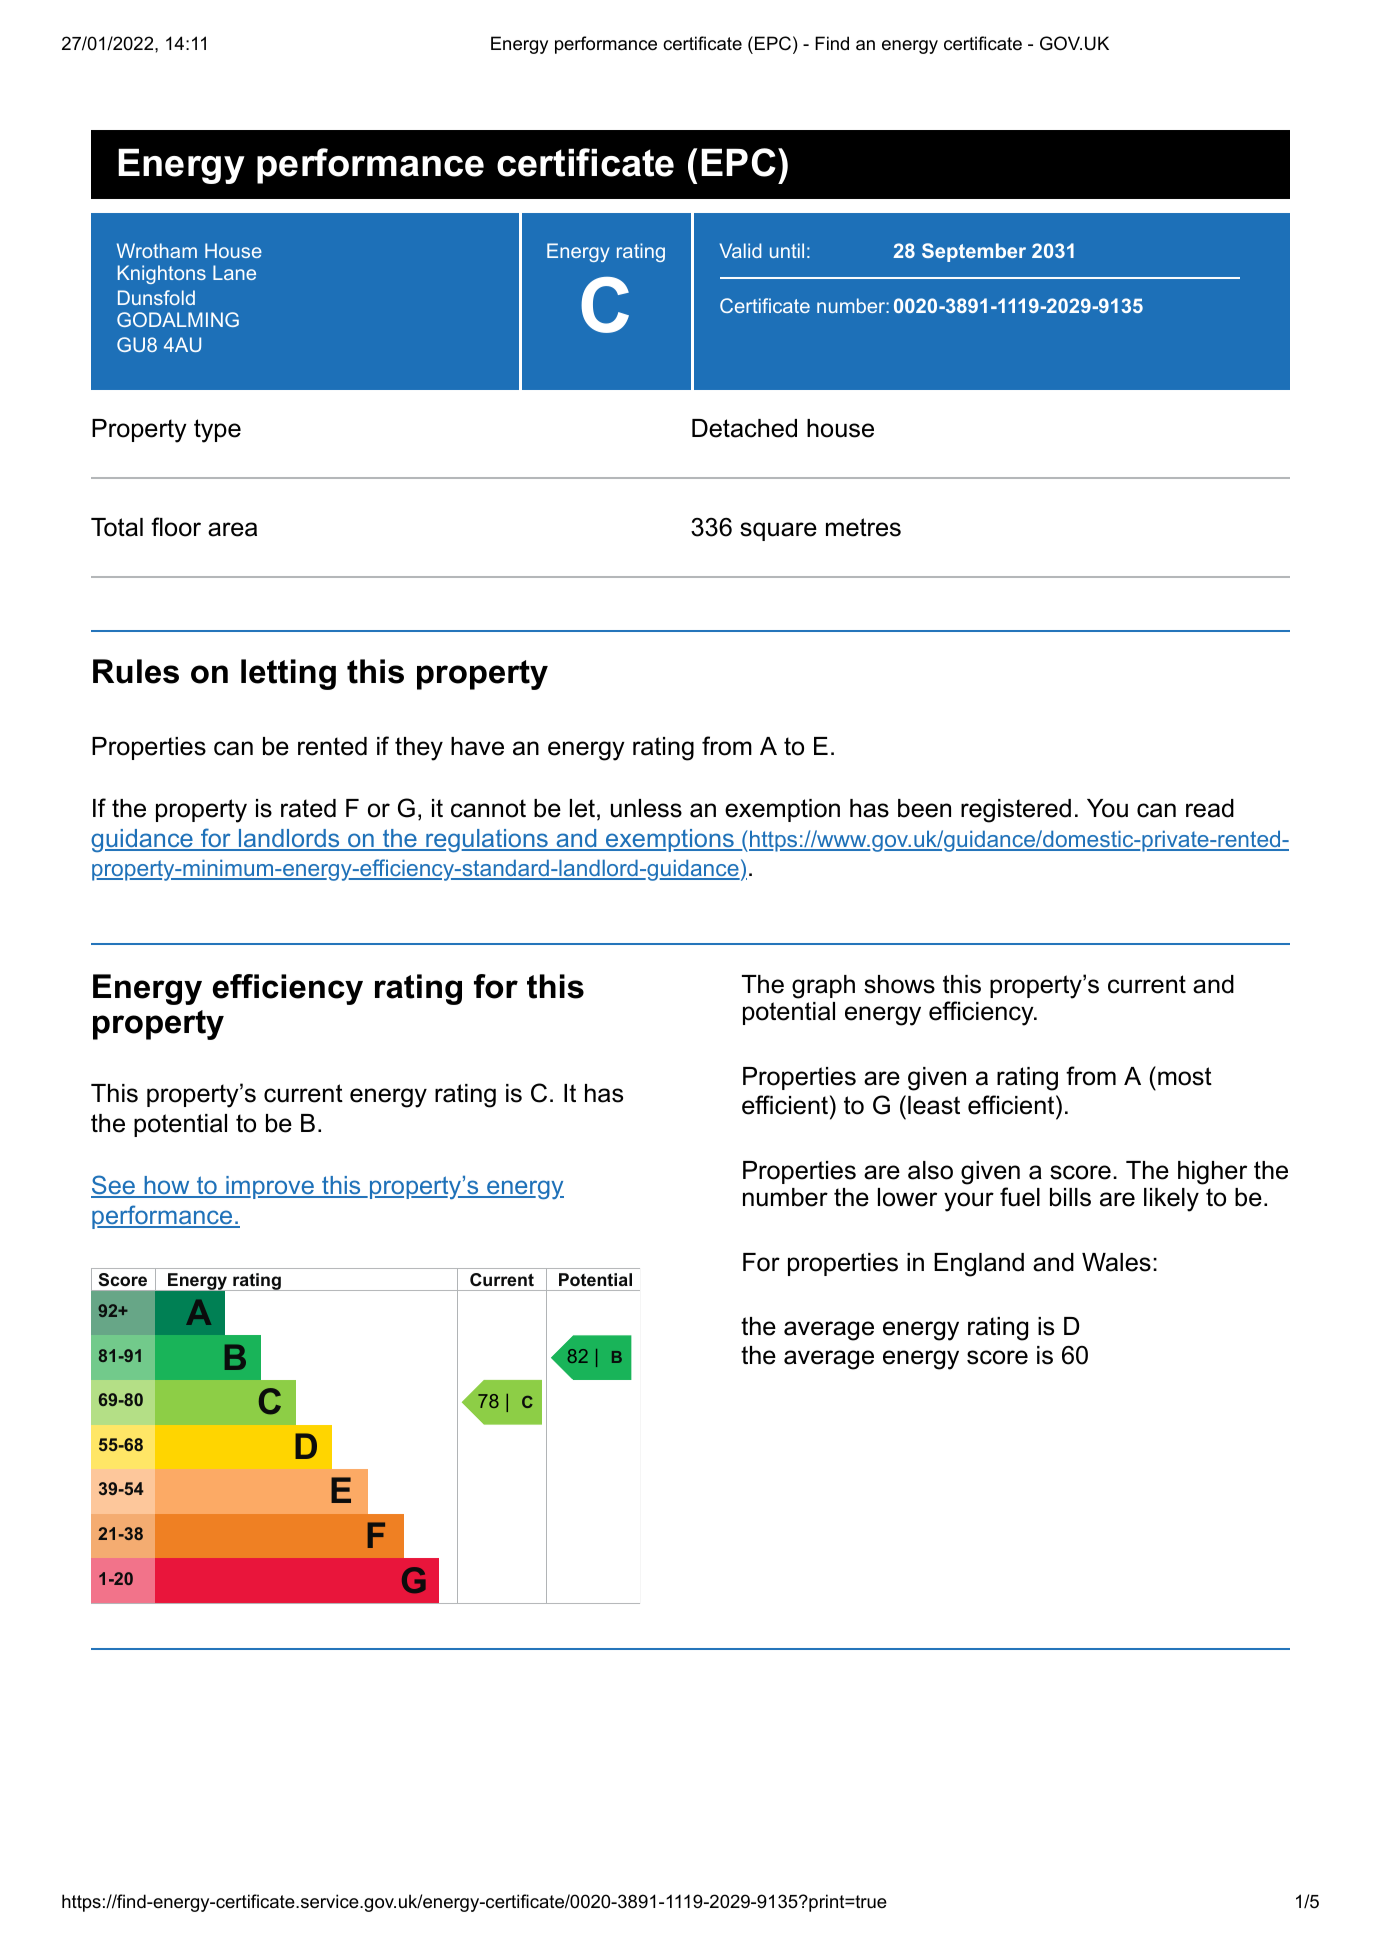 This image has width=1381, height=1948. I want to click on graph, so click(823, 987).
